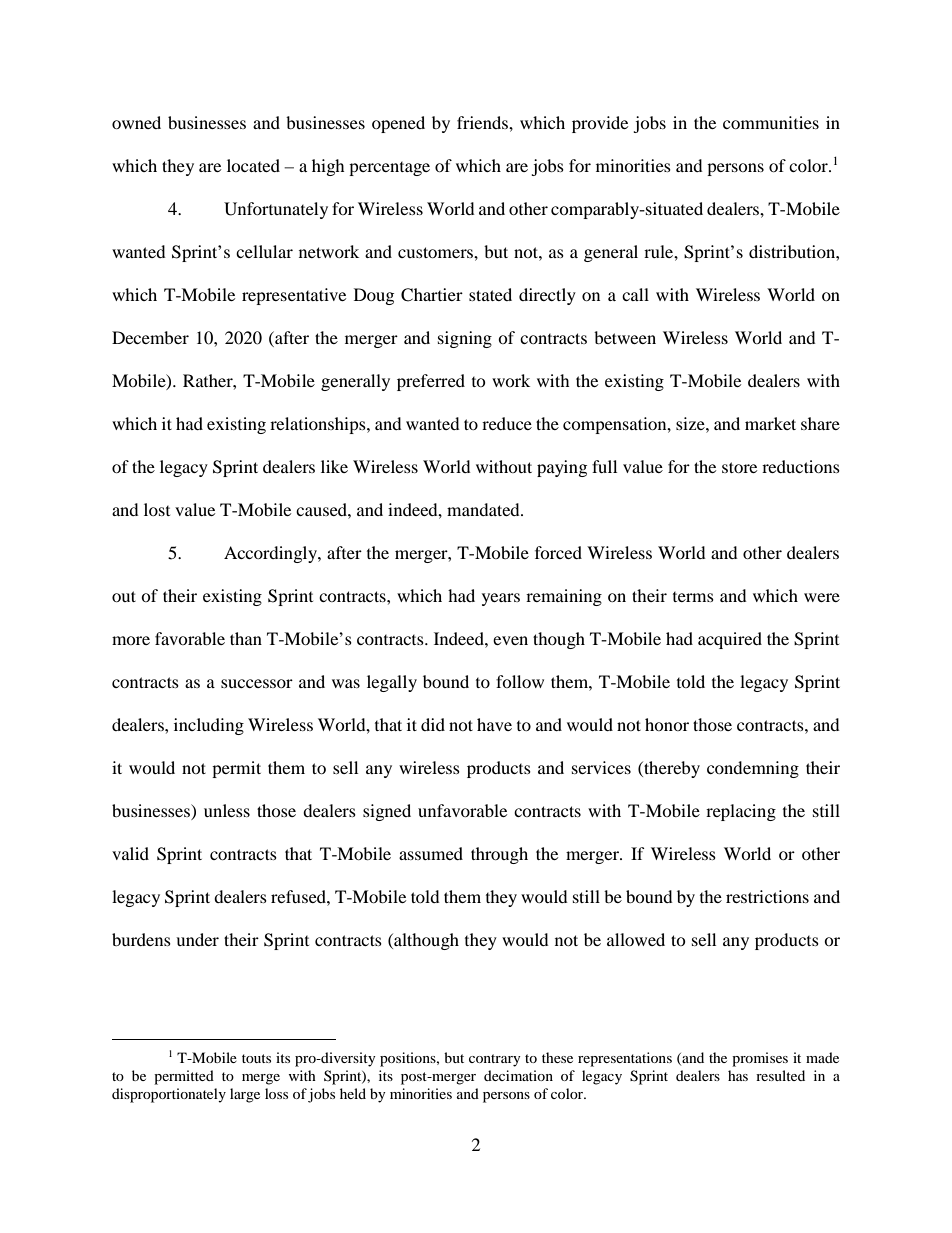 The width and height of the document is (952, 1233). What do you see at coordinates (256, 1058) in the document?
I see `touts` at bounding box center [256, 1058].
